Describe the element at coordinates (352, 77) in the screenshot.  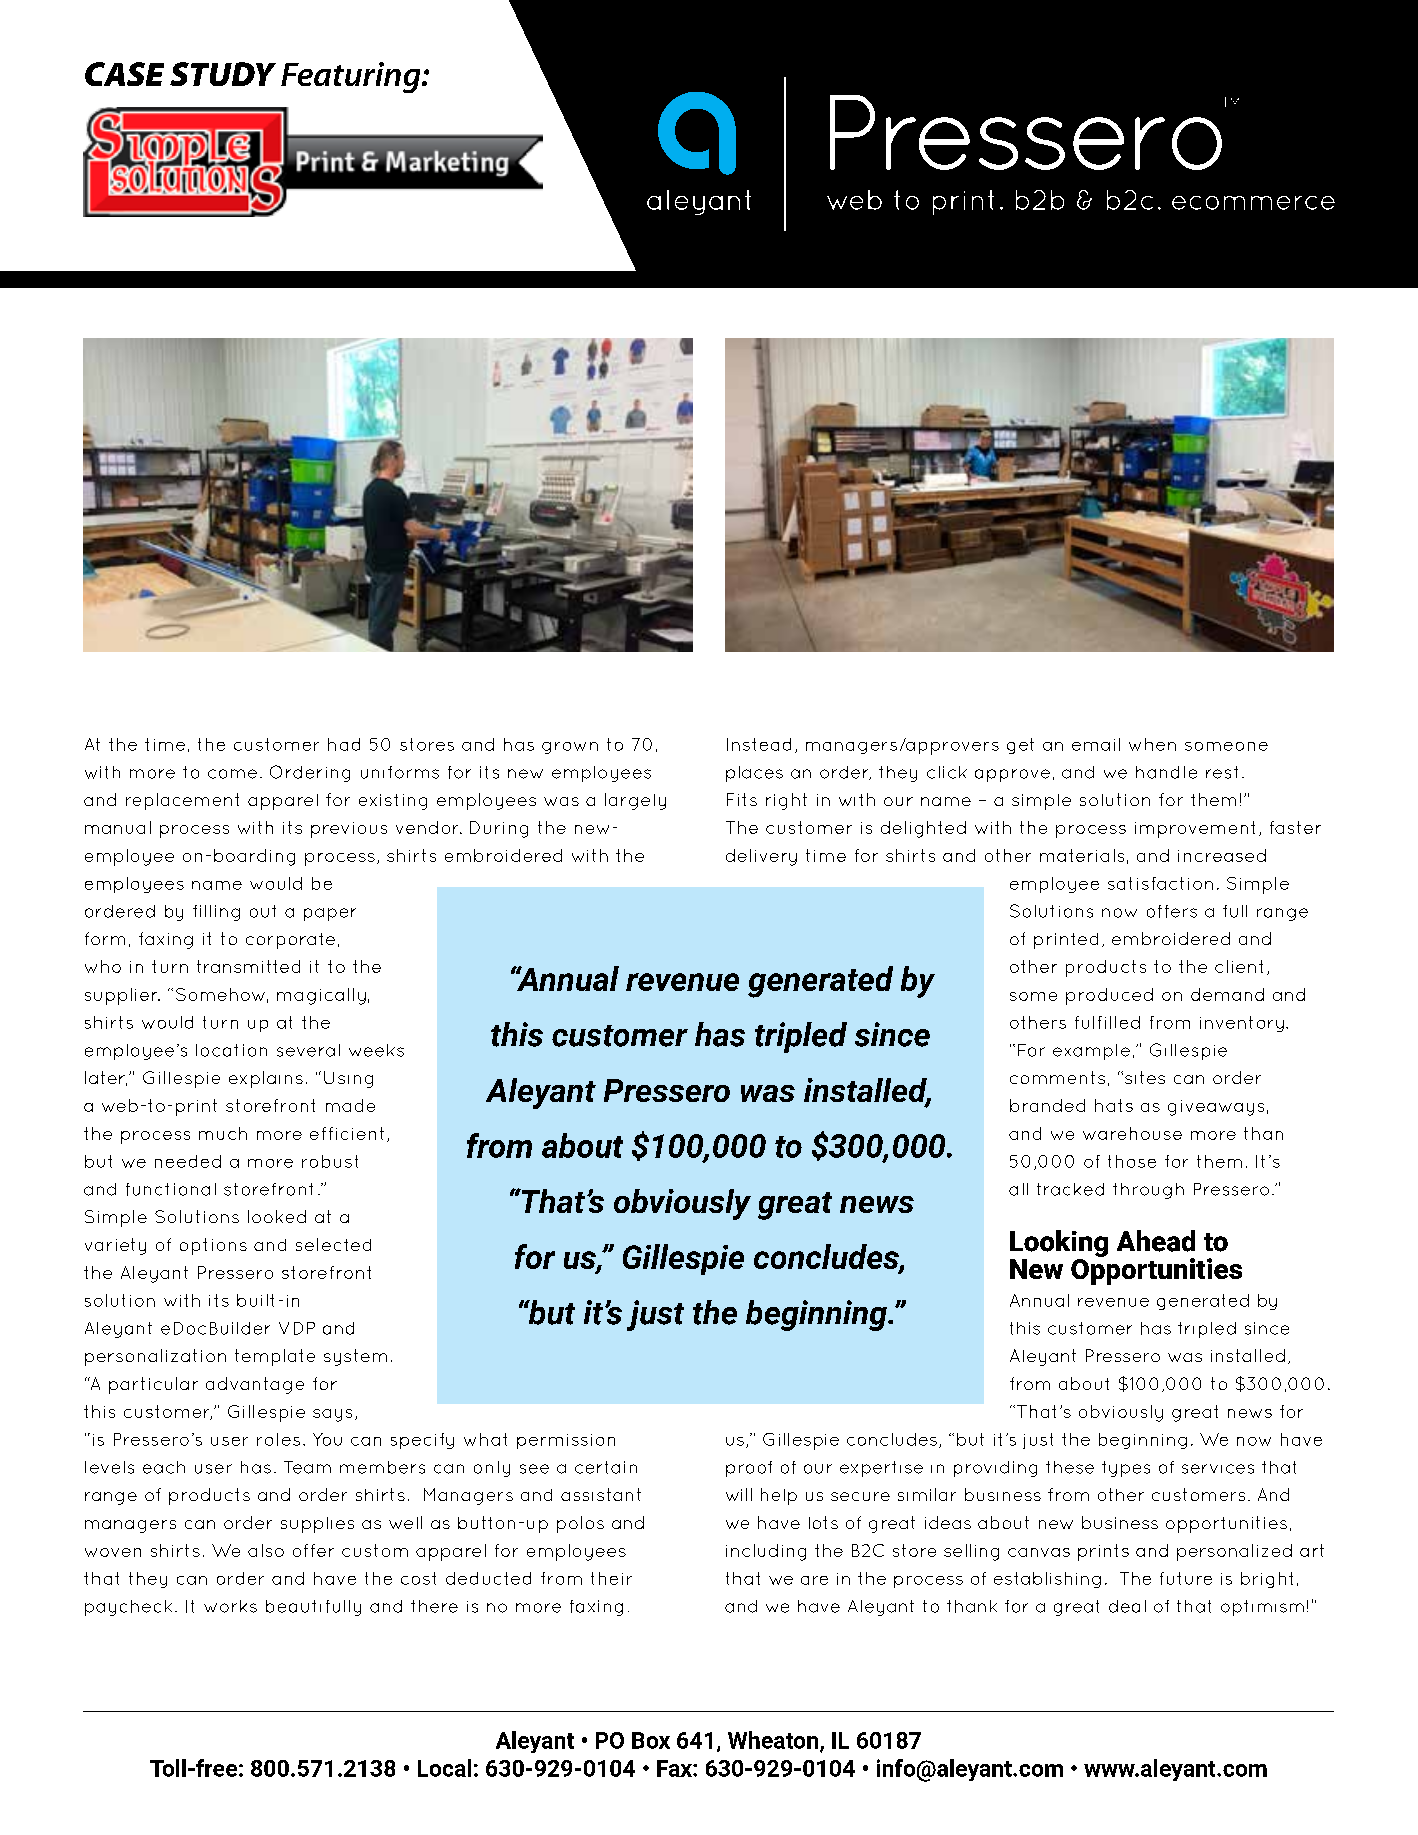
I see `Featuring` at that location.
